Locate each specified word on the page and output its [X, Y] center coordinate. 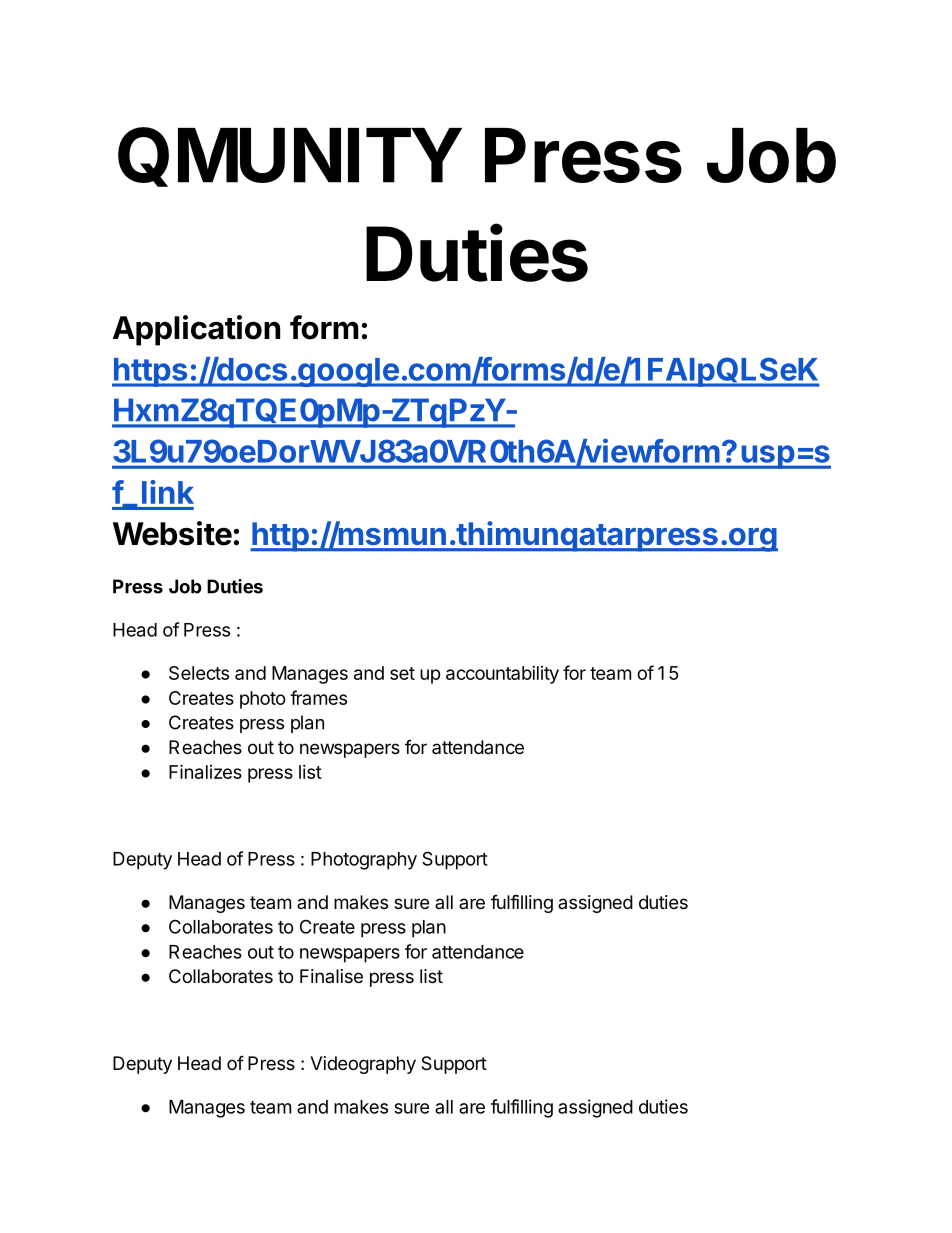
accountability [502, 675]
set [402, 673]
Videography [363, 1065]
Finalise [331, 976]
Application [196, 330]
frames [318, 697]
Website [172, 533]
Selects [199, 673]
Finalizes [205, 771]
